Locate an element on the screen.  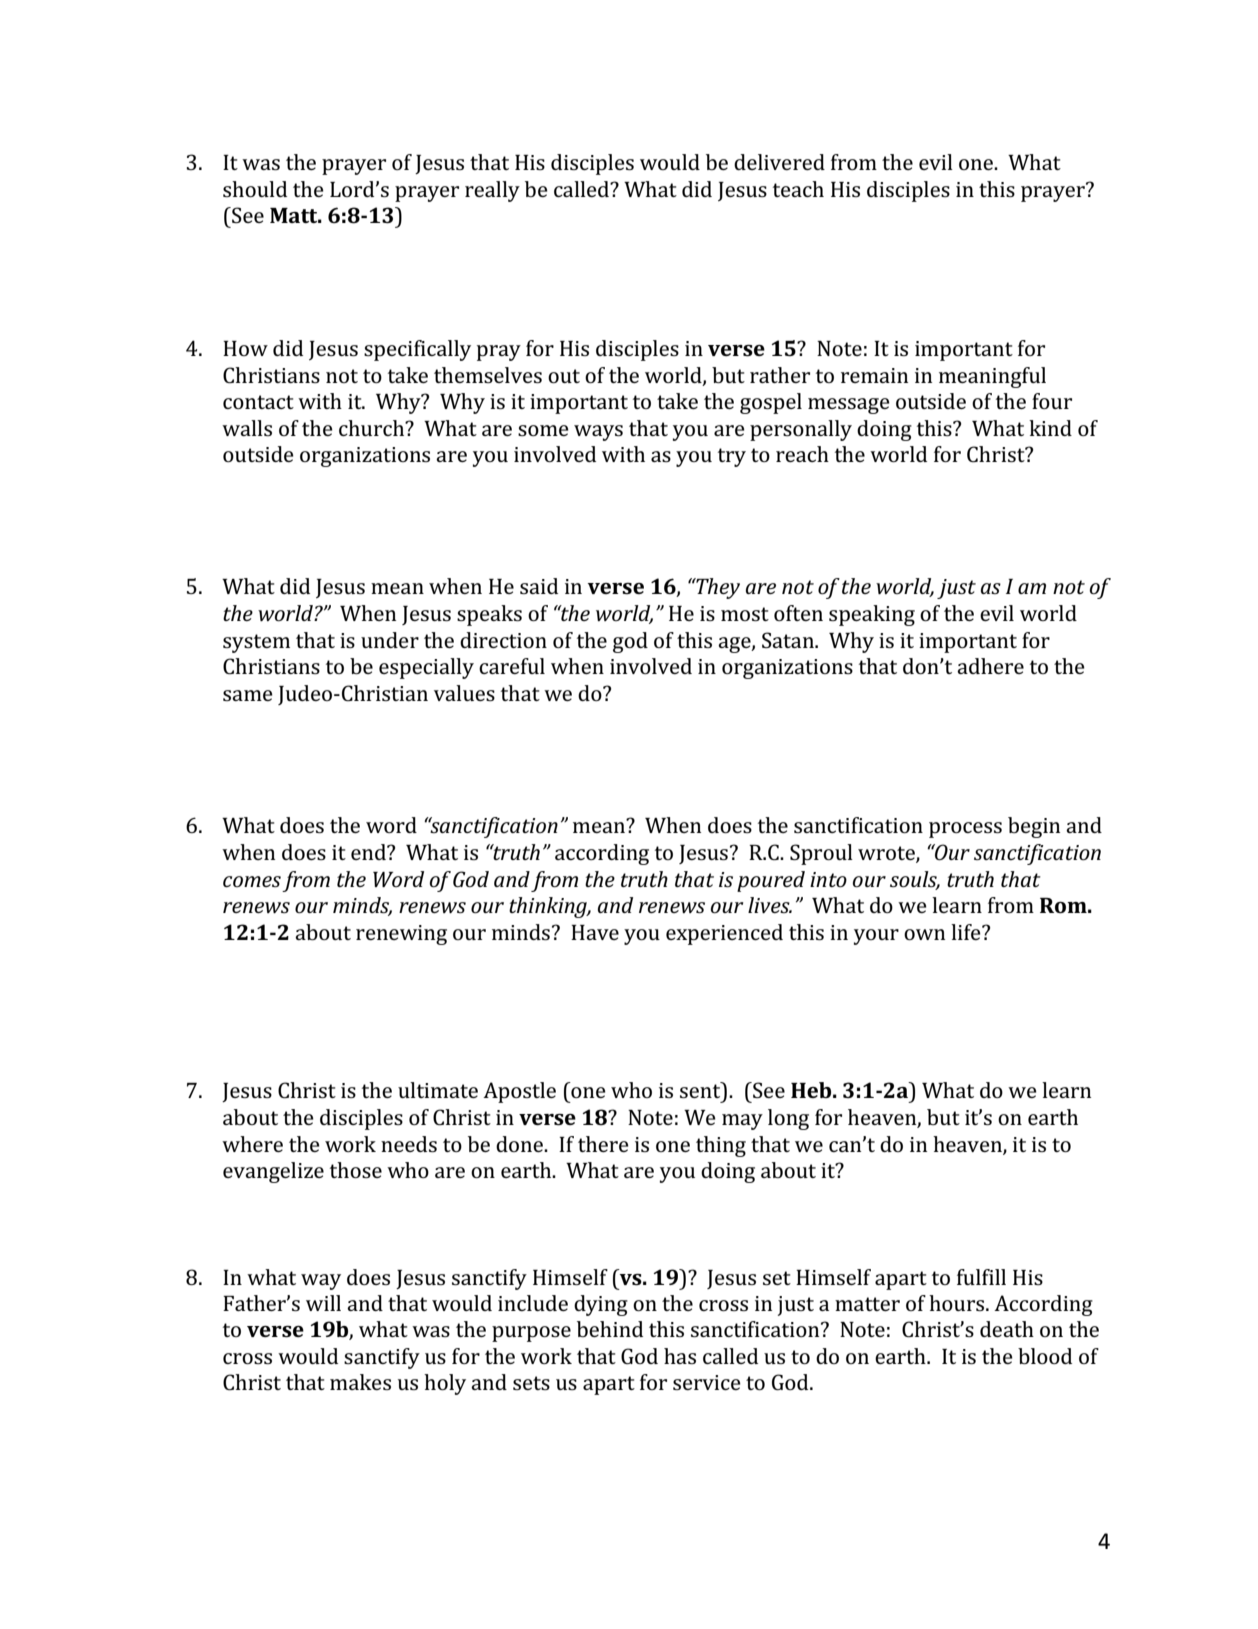
under is located at coordinates (390, 640).
